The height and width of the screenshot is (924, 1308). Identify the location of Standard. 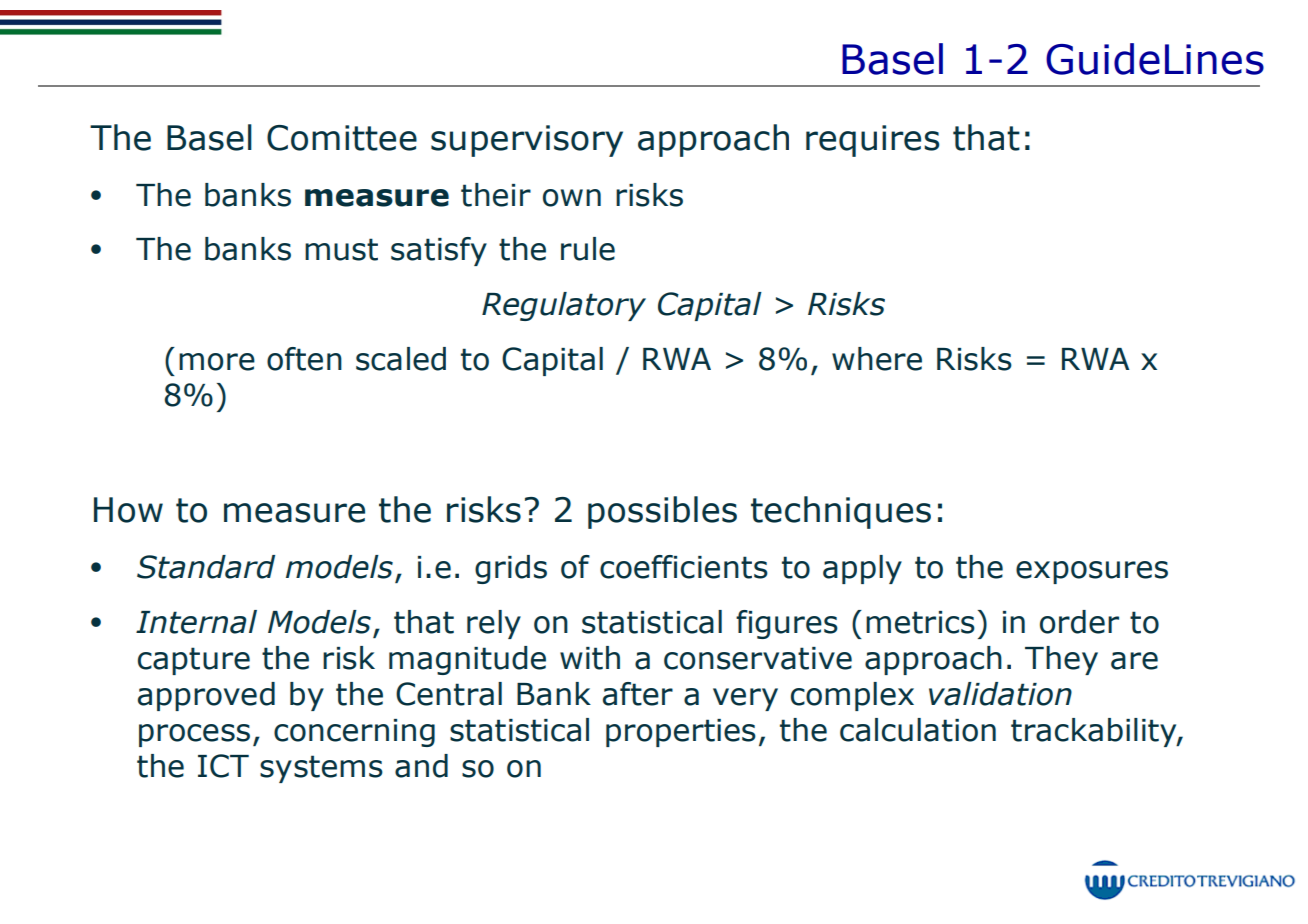
(206, 567).
